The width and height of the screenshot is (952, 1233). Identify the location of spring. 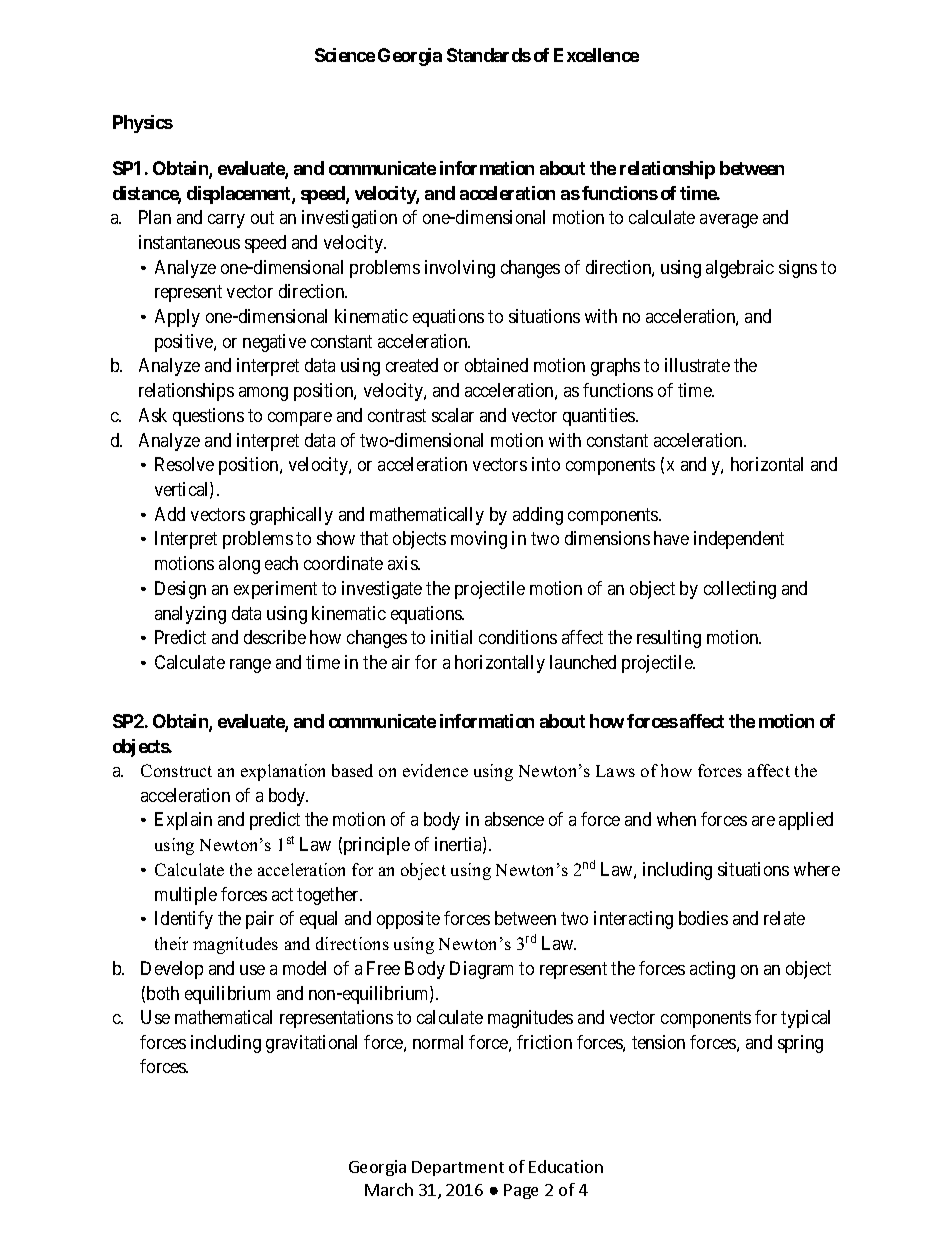
(800, 1044).
